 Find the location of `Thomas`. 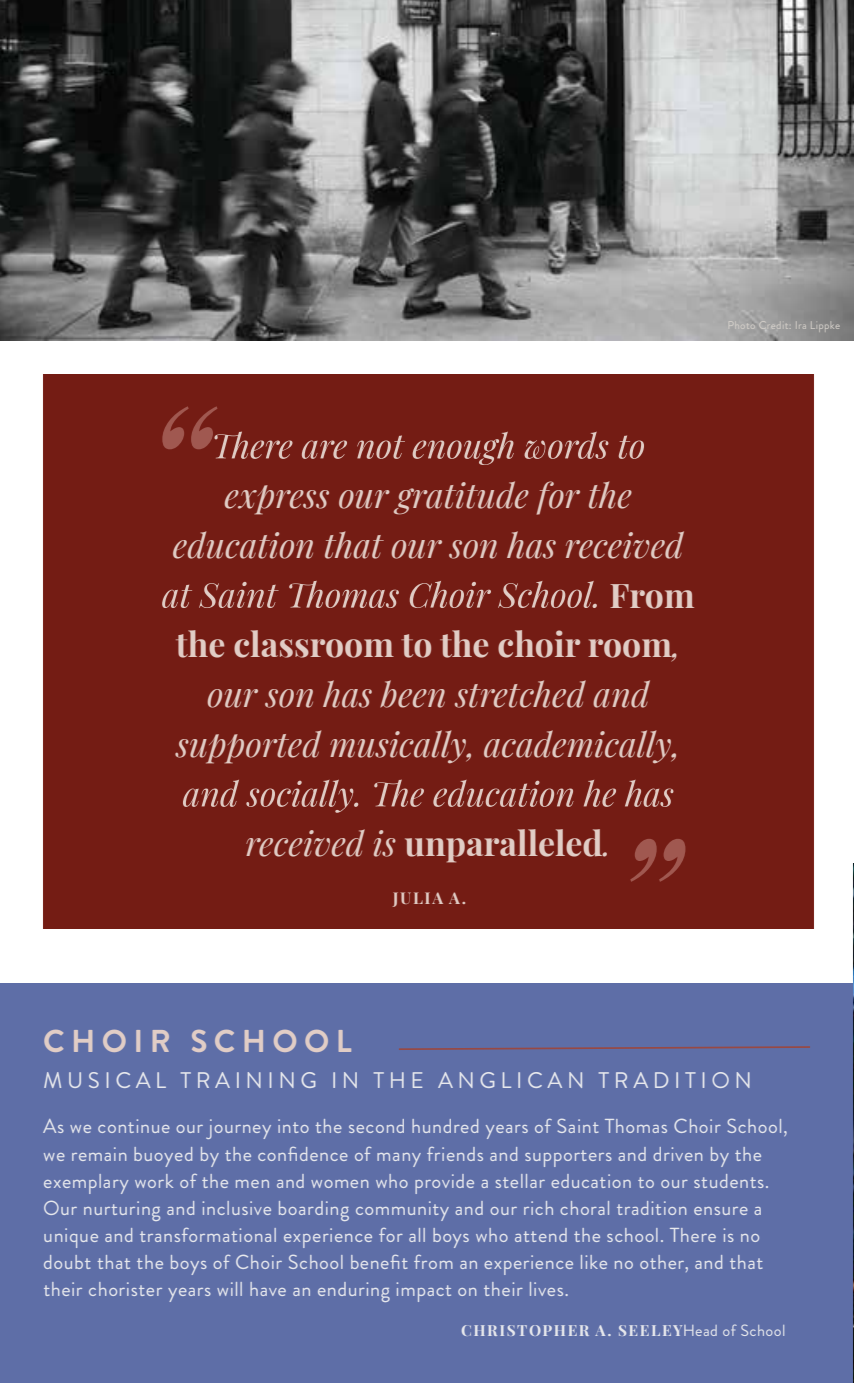

Thomas is located at coordinates (636, 1126).
